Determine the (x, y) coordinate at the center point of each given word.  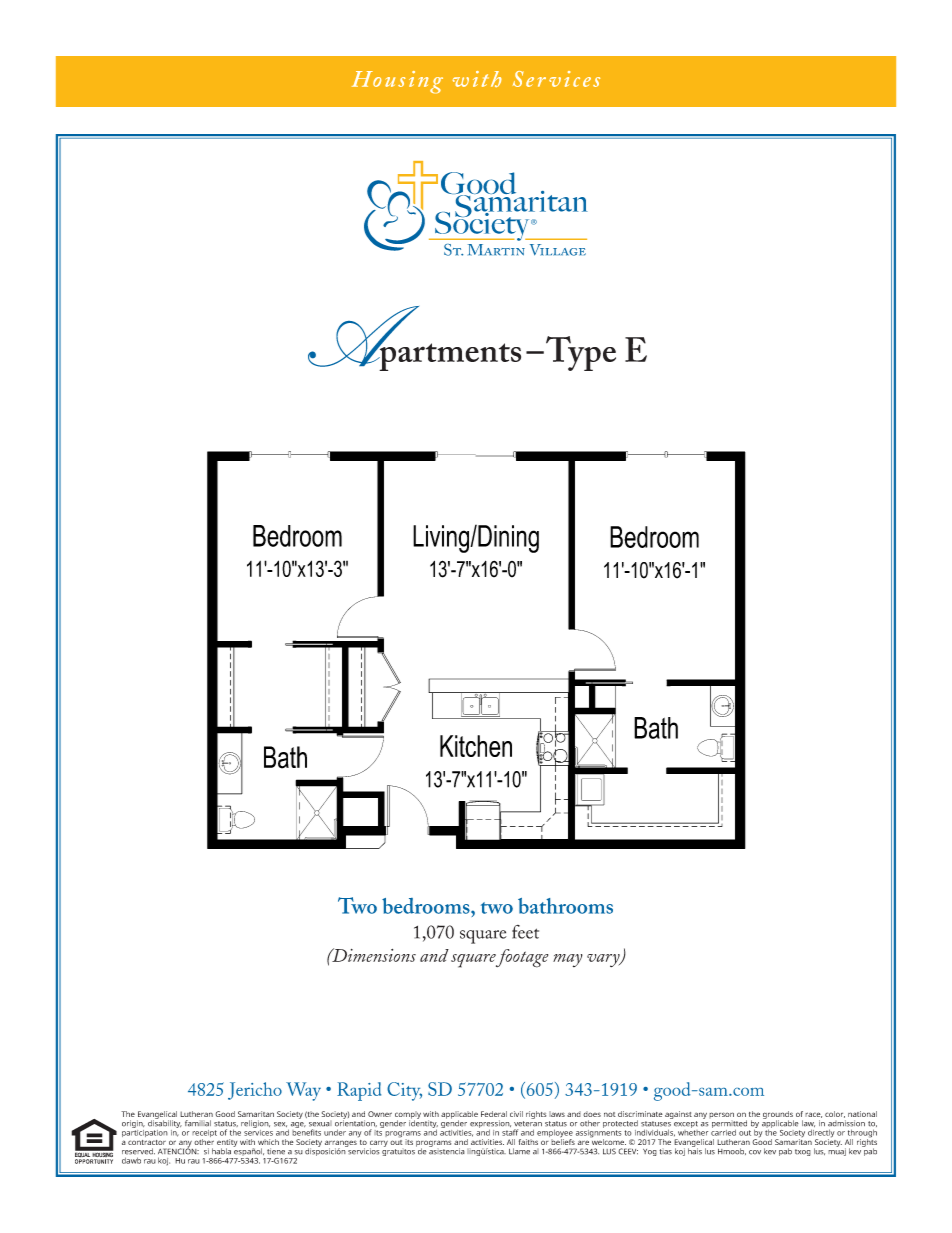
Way (303, 1091)
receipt (205, 1135)
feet (525, 932)
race (813, 1115)
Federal (494, 1114)
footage (521, 958)
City (404, 1091)
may (568, 960)
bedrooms (427, 906)
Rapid (359, 1091)
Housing (397, 82)
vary (604, 960)
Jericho (255, 1091)
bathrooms (565, 906)
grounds (778, 1116)
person (721, 1115)
